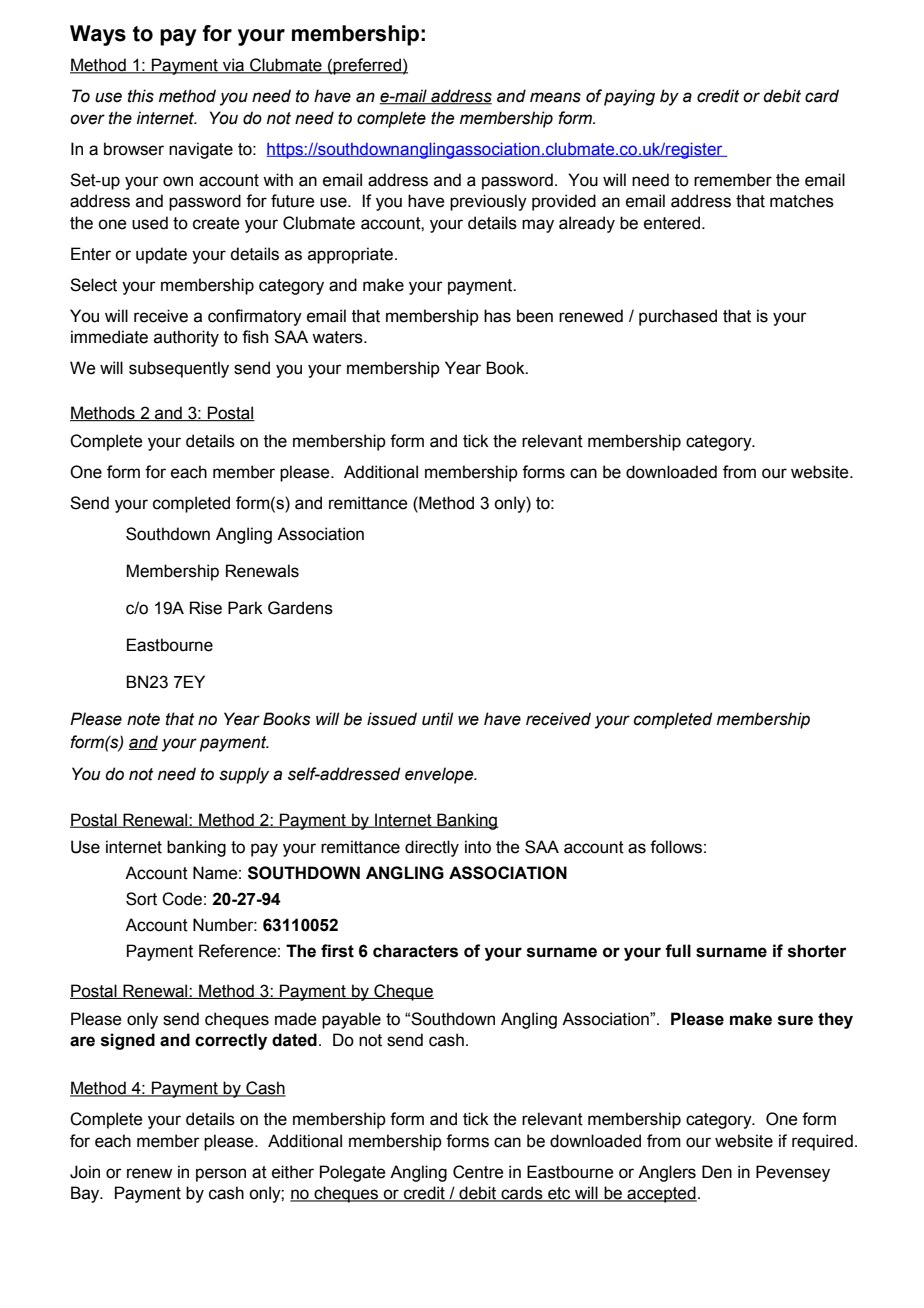 The width and height of the page is (924, 1308). I want to click on full, so click(678, 951).
